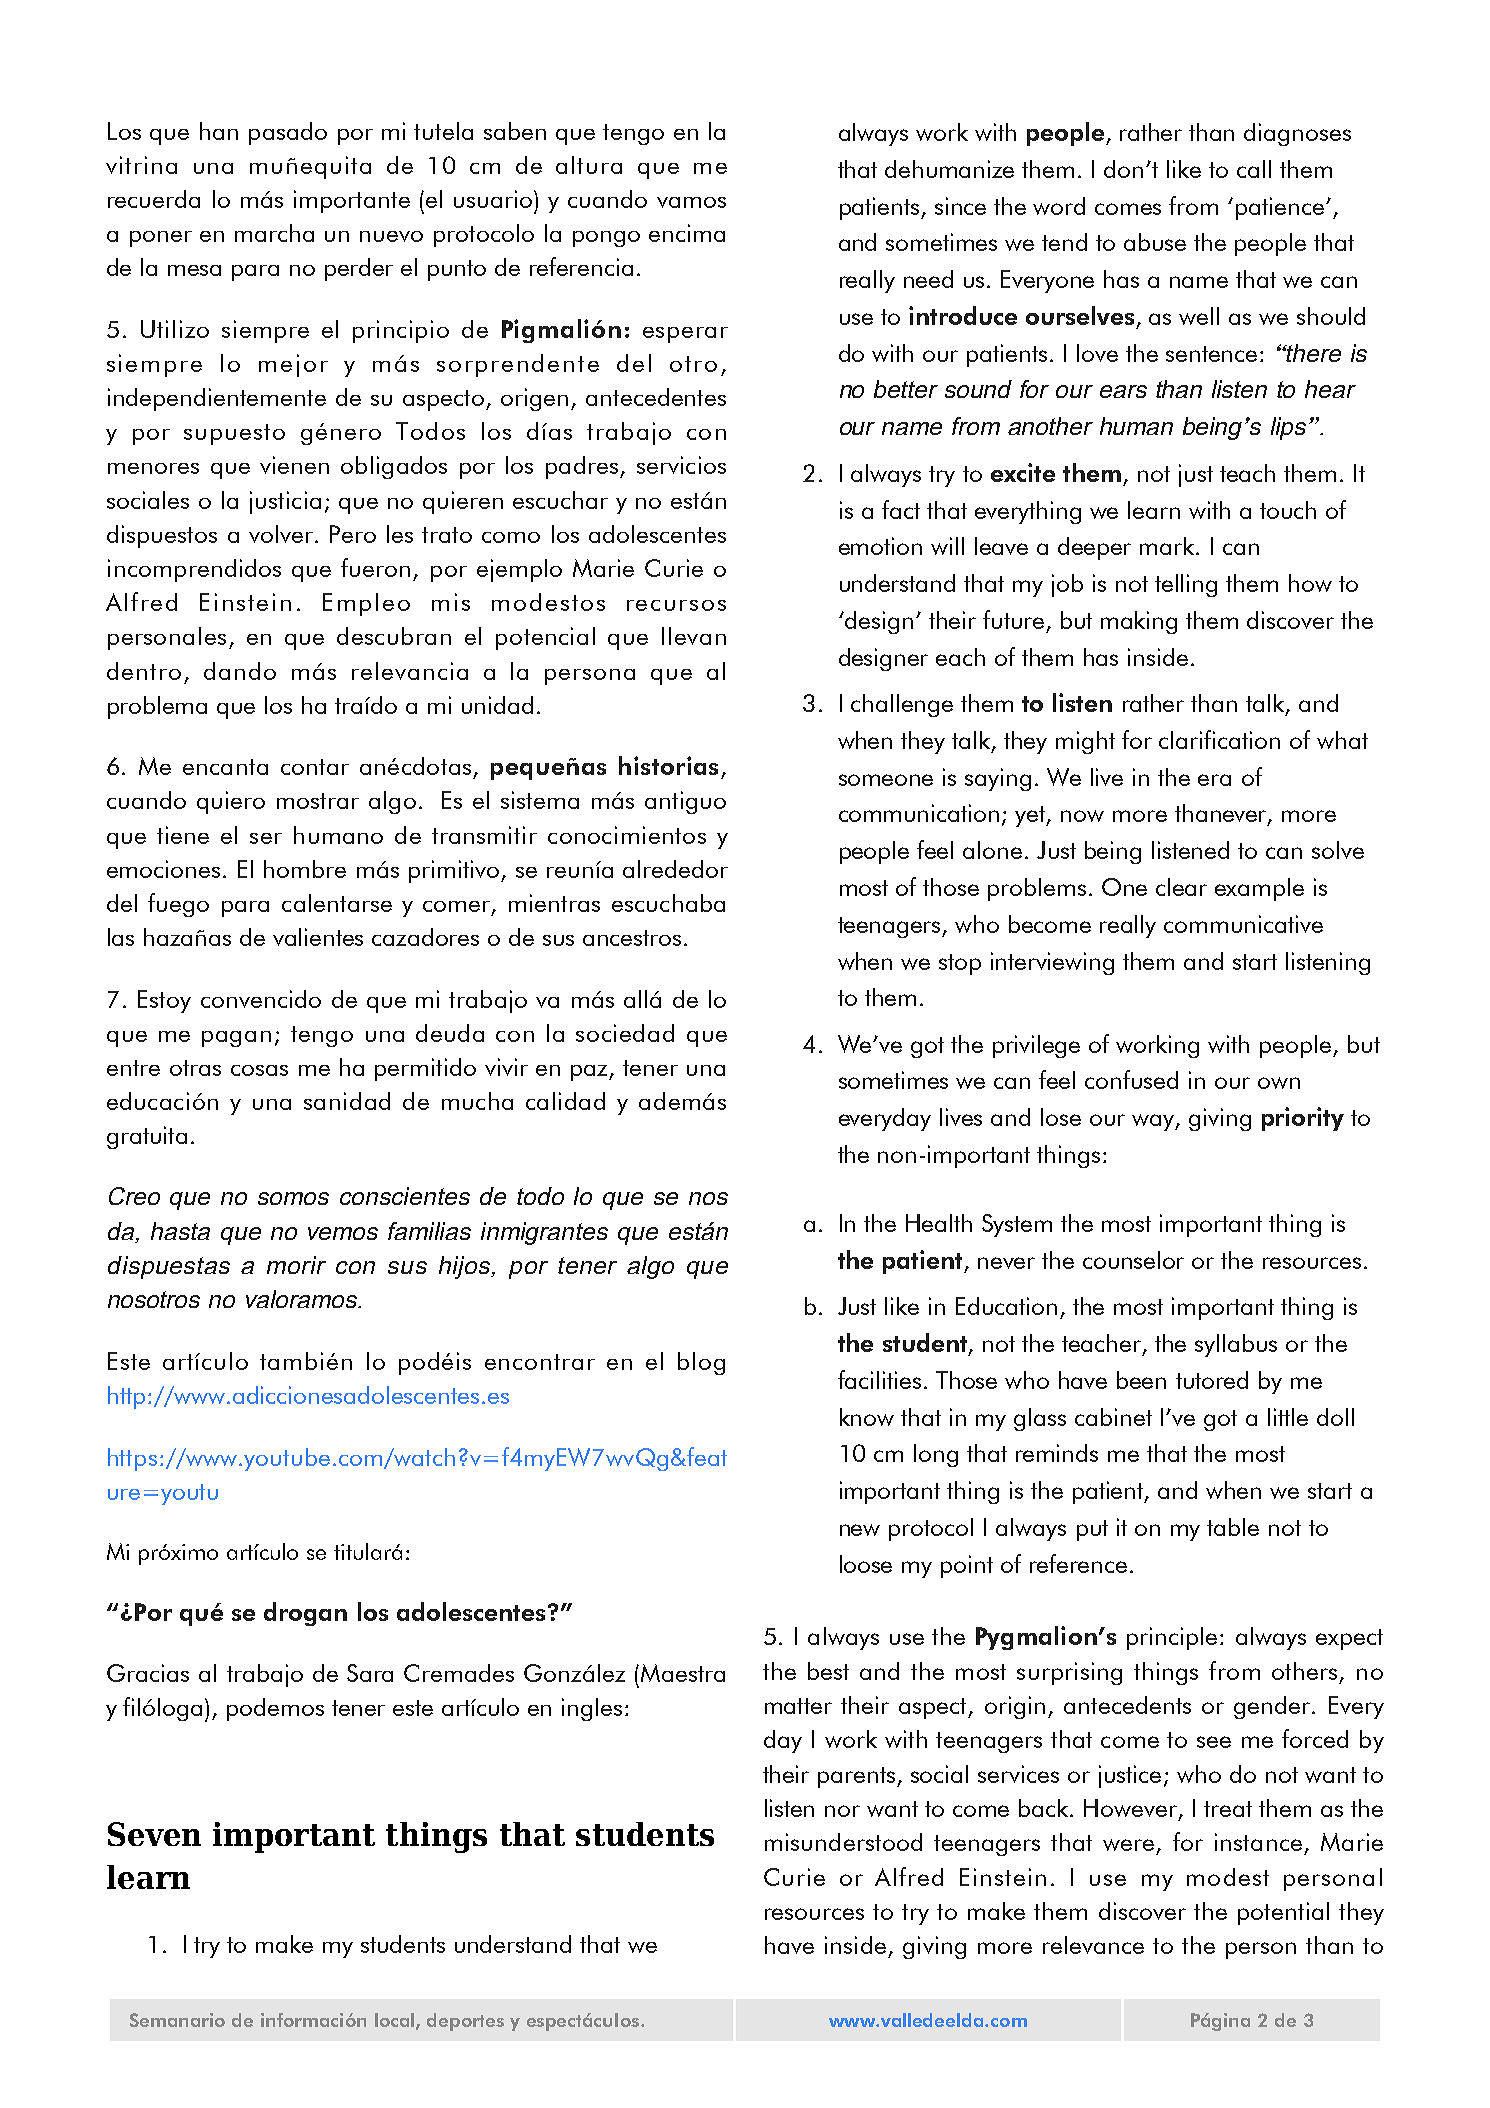 The width and height of the screenshot is (1490, 2108). What do you see at coordinates (1131, 1079) in the screenshot?
I see `confused` at bounding box center [1131, 1079].
